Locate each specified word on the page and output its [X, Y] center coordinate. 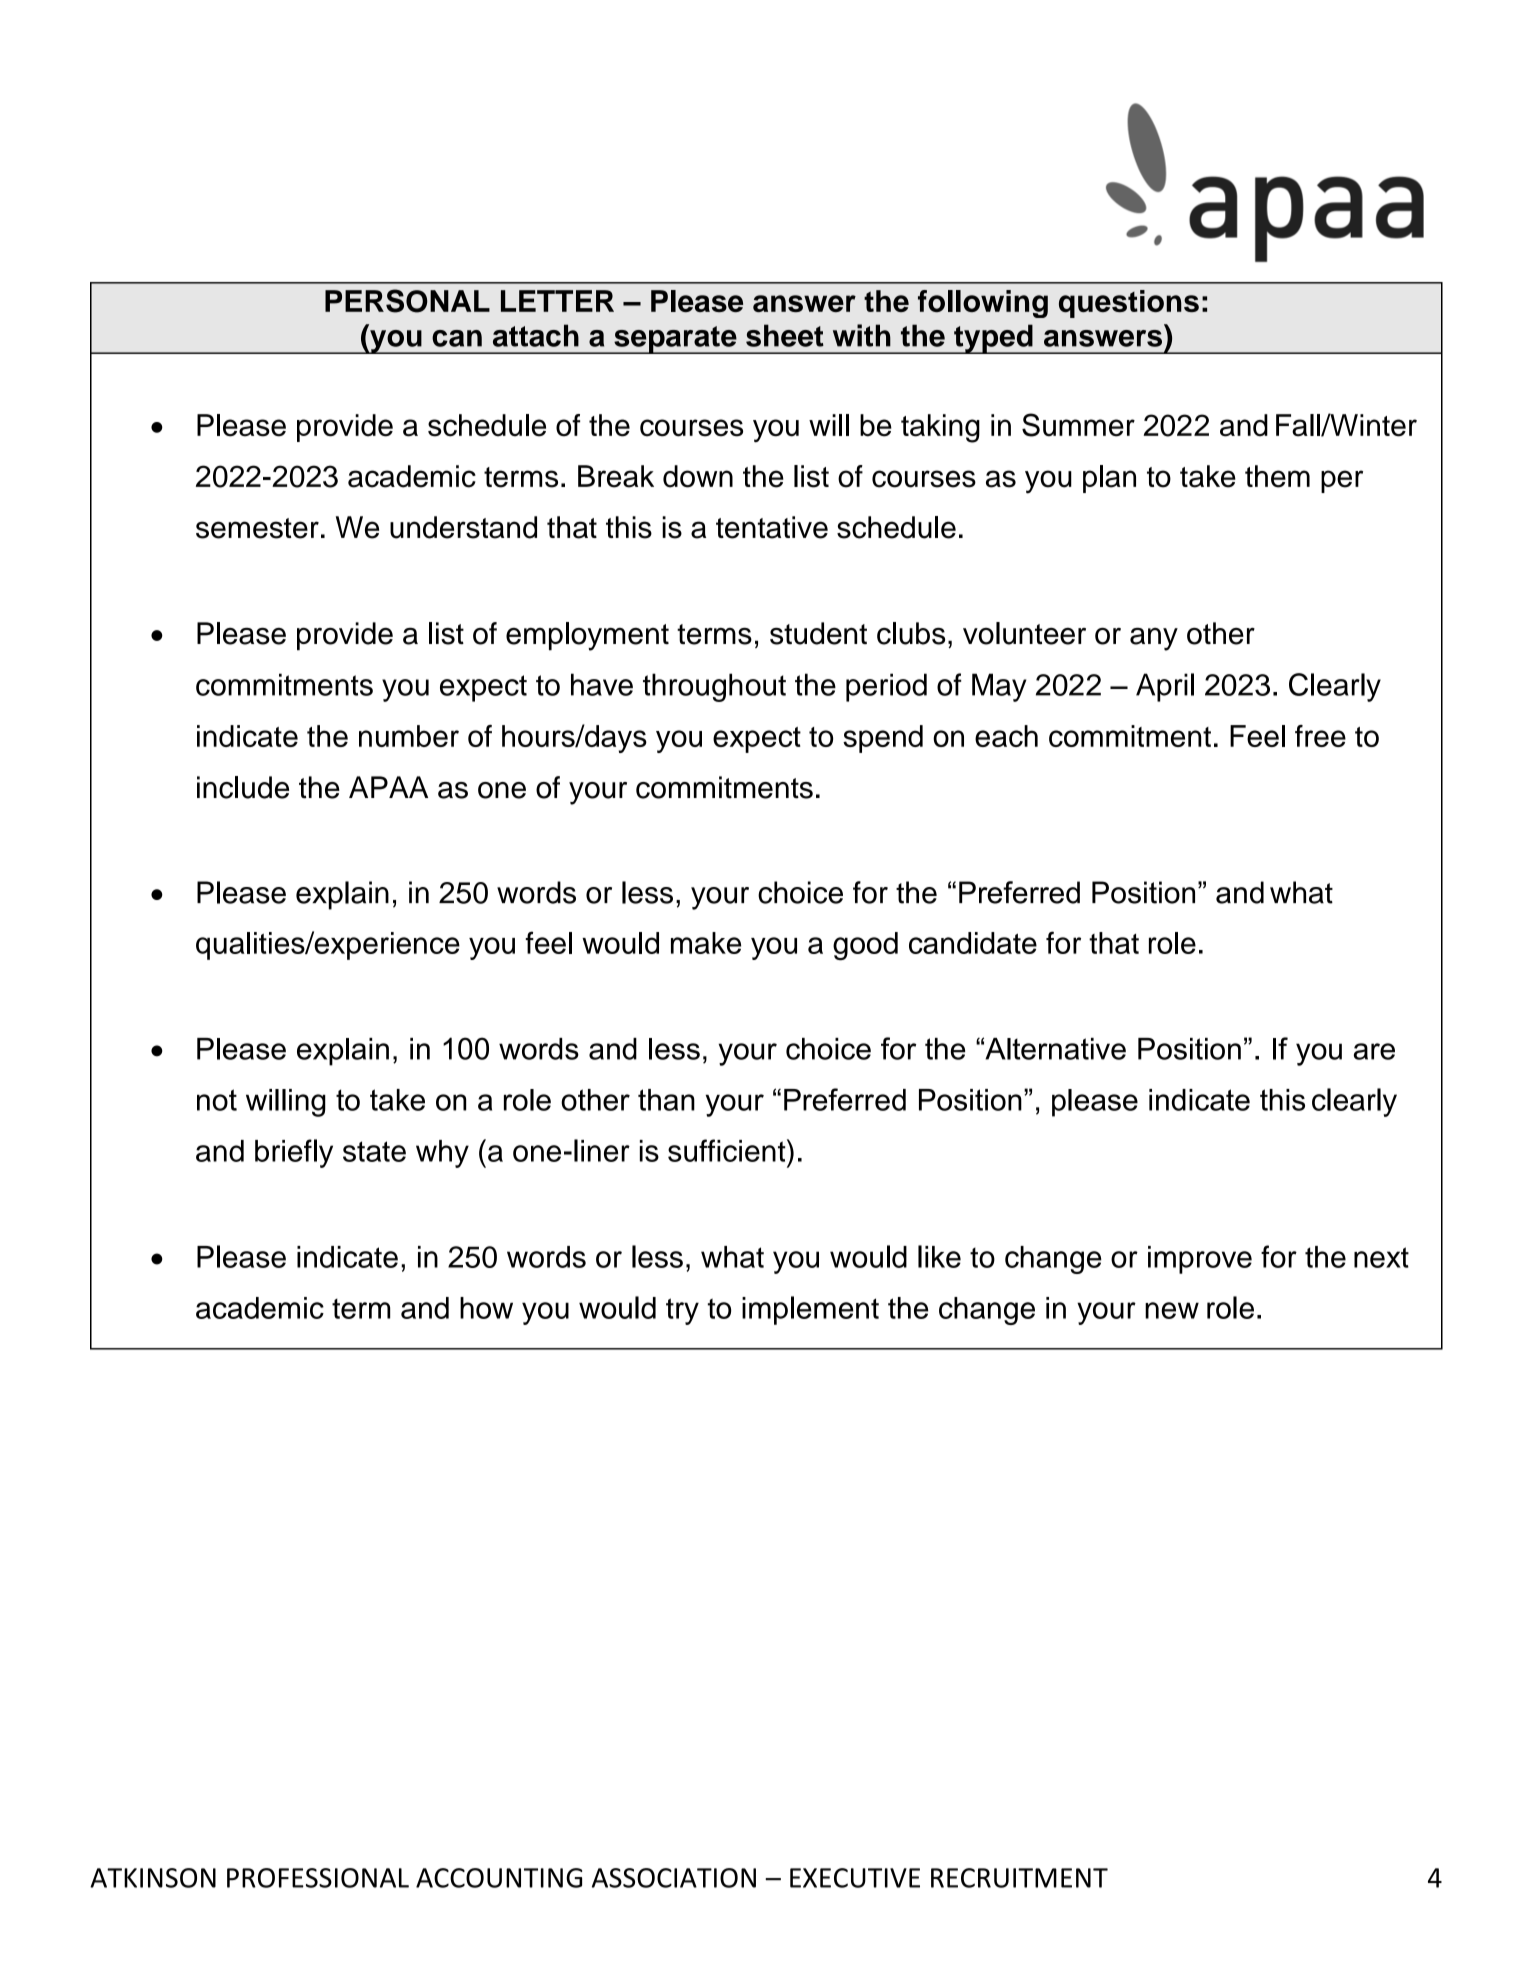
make [706, 943]
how [486, 1308]
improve [1200, 1260]
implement [810, 1310]
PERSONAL [407, 301]
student [818, 633]
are [1374, 1051]
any [1154, 639]
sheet [785, 335]
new [1172, 1310]
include [243, 787]
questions [1129, 304]
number [409, 736]
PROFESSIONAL [318, 1878]
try [682, 1311]
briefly [294, 1153]
